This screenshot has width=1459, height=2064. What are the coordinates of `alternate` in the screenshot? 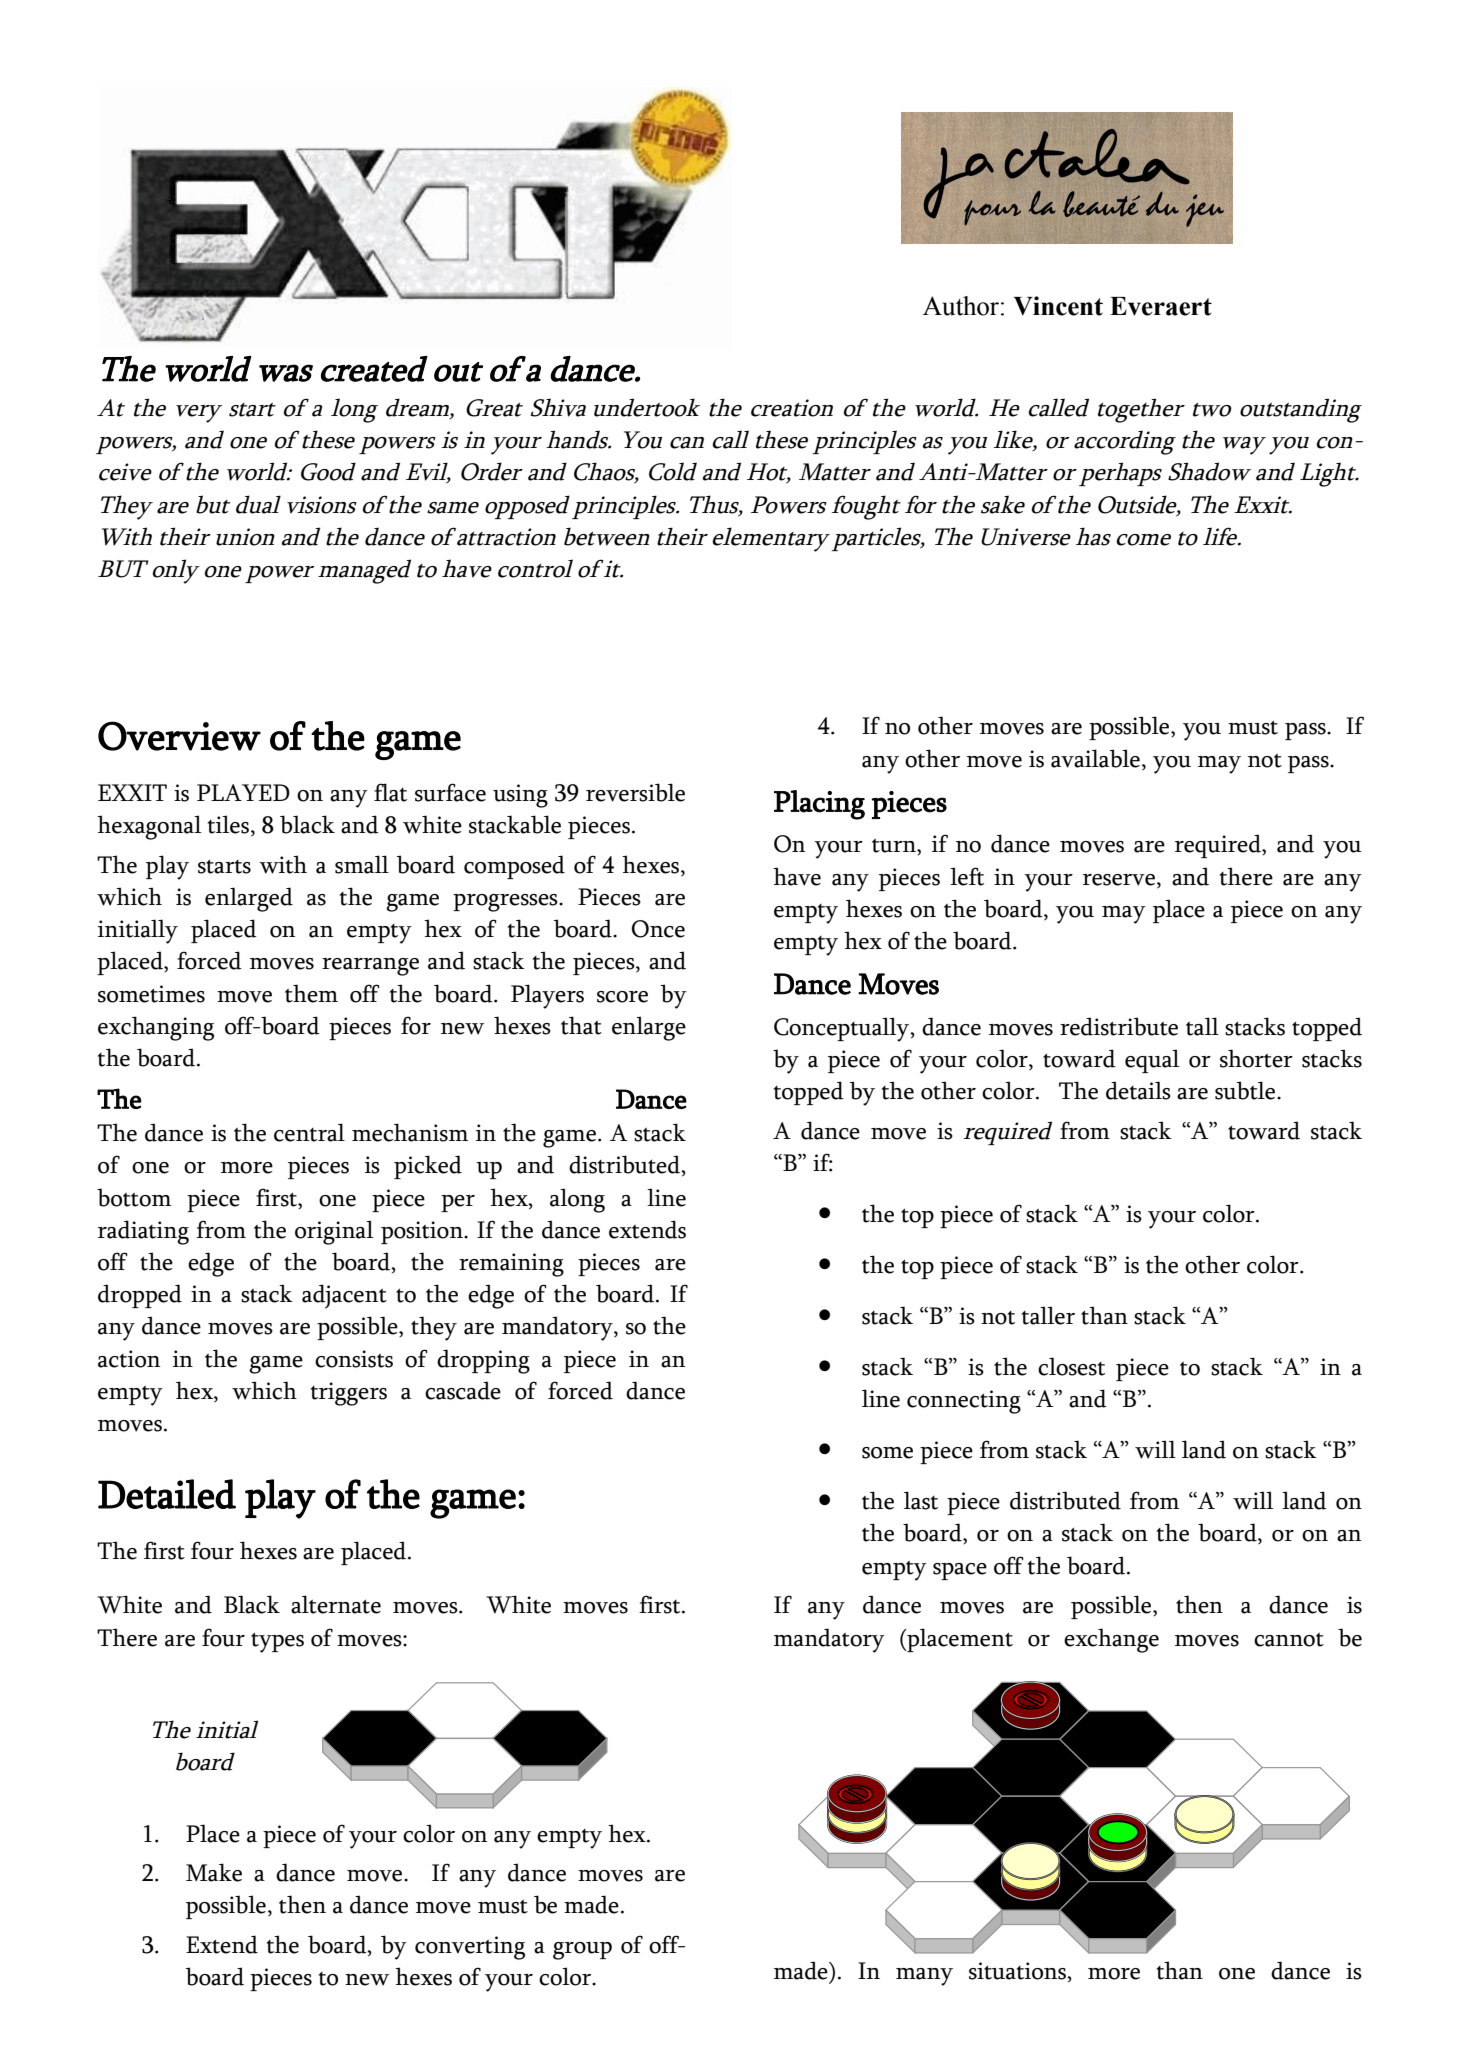 It's located at (336, 1604).
